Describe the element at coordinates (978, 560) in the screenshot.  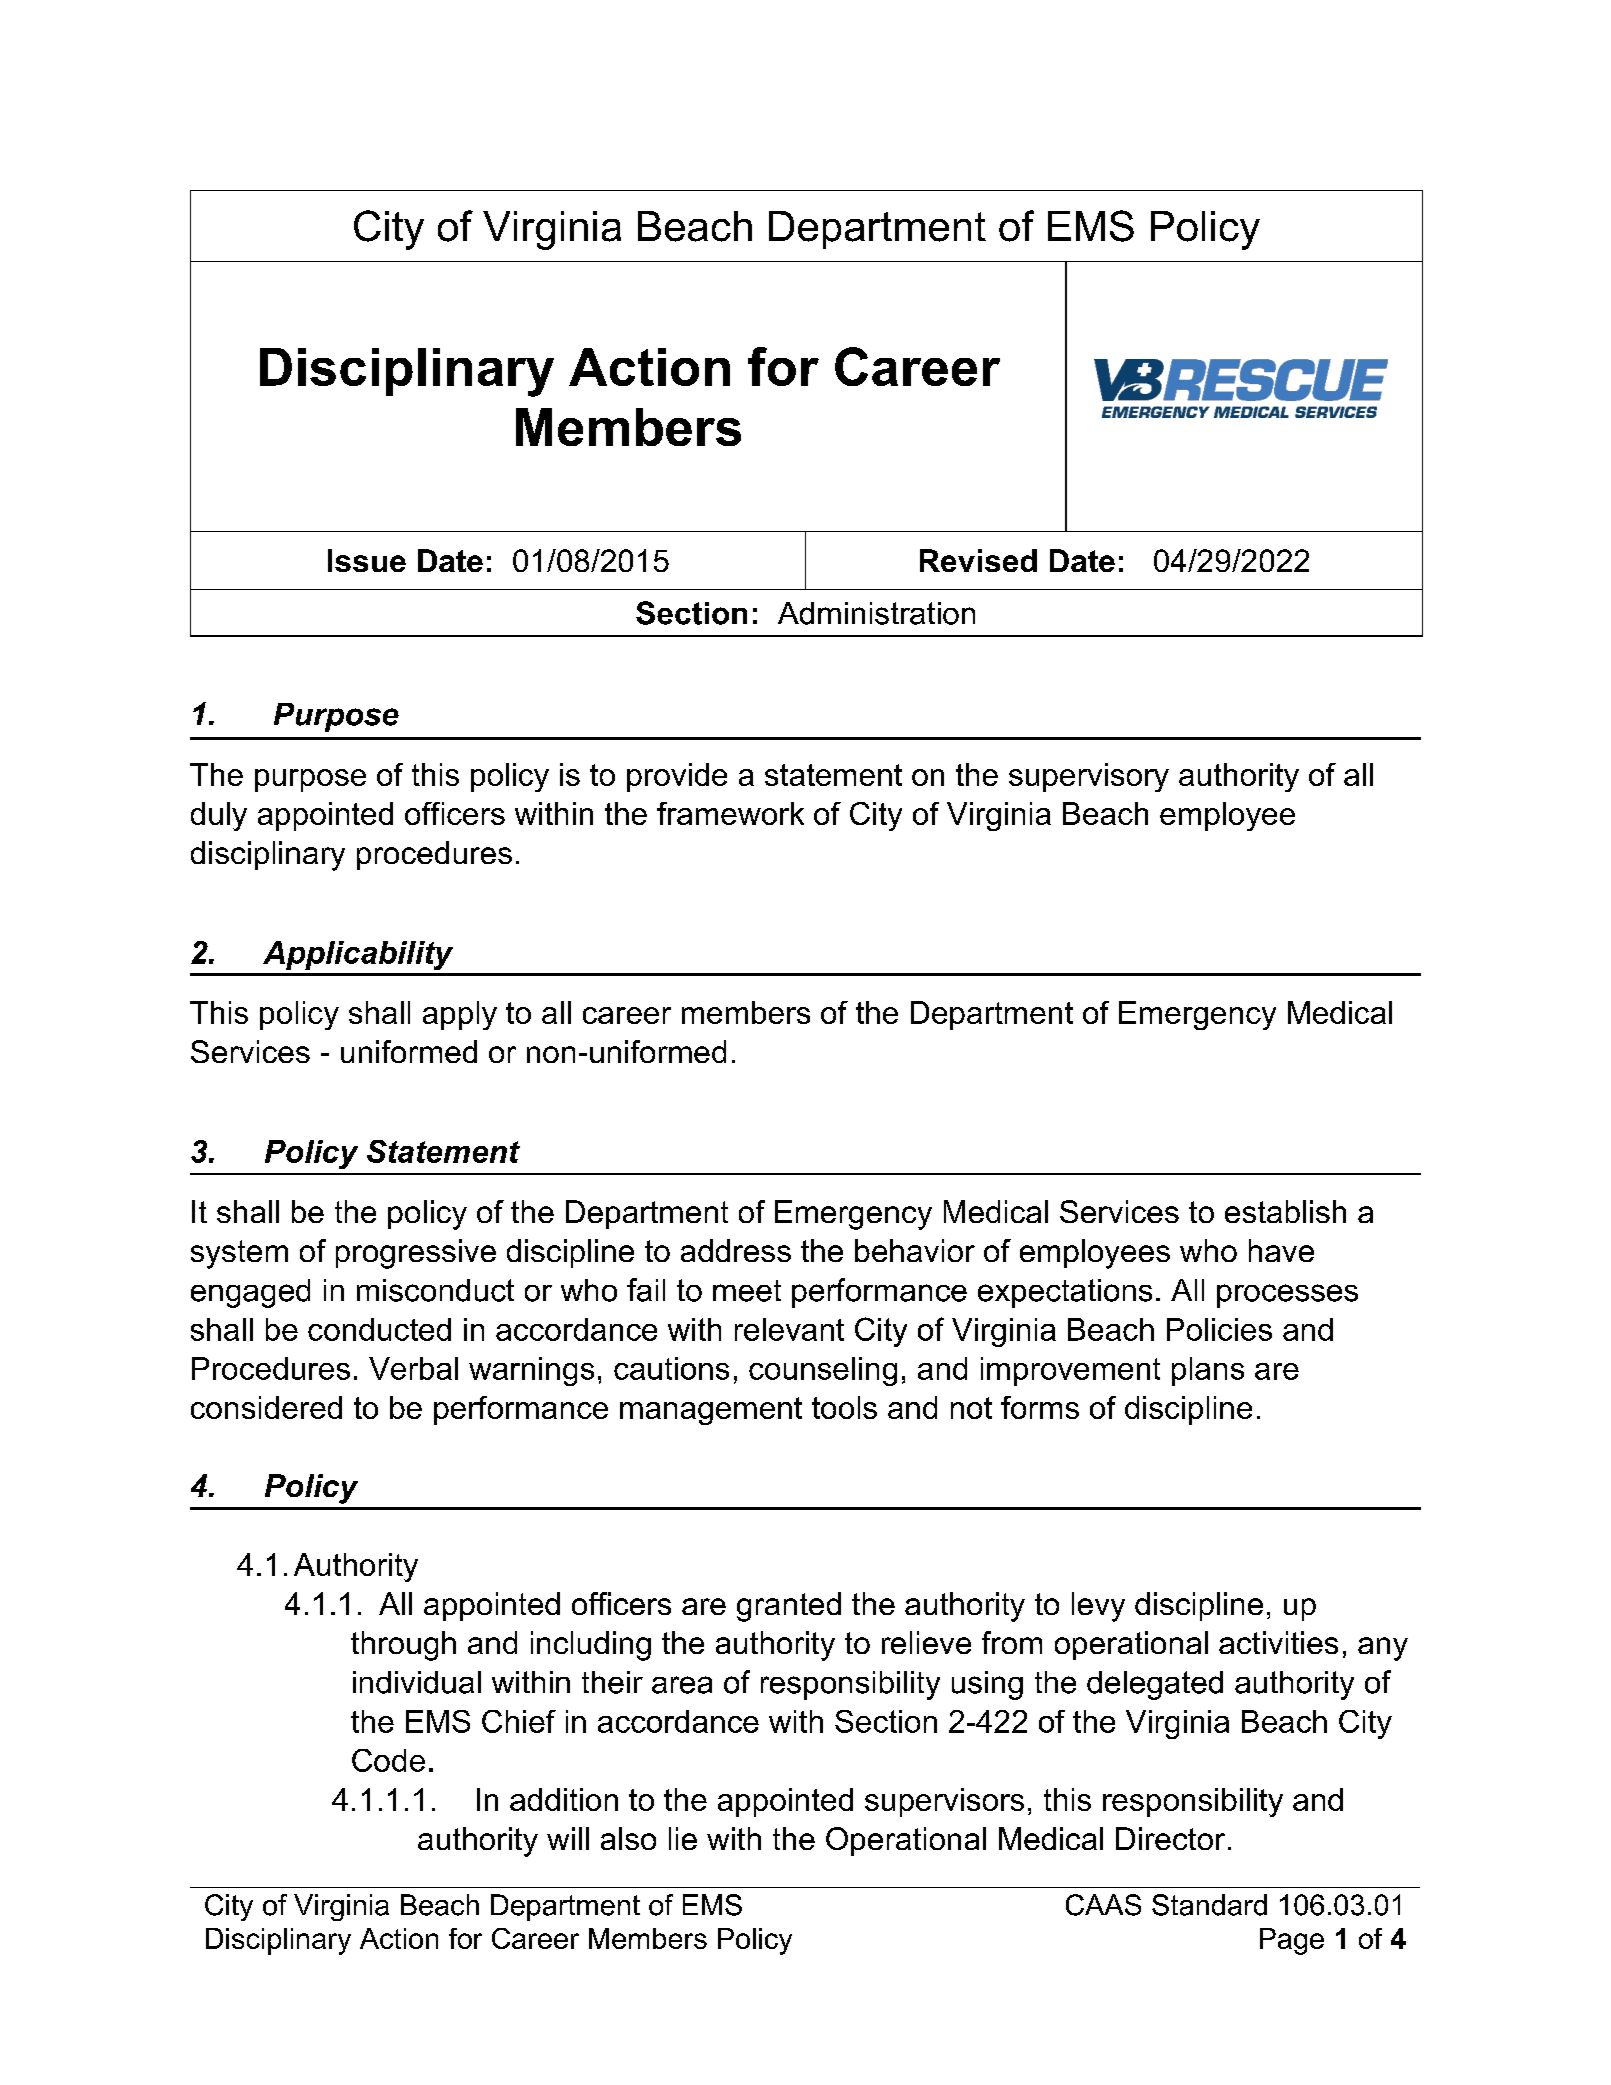
I see `Revised` at that location.
